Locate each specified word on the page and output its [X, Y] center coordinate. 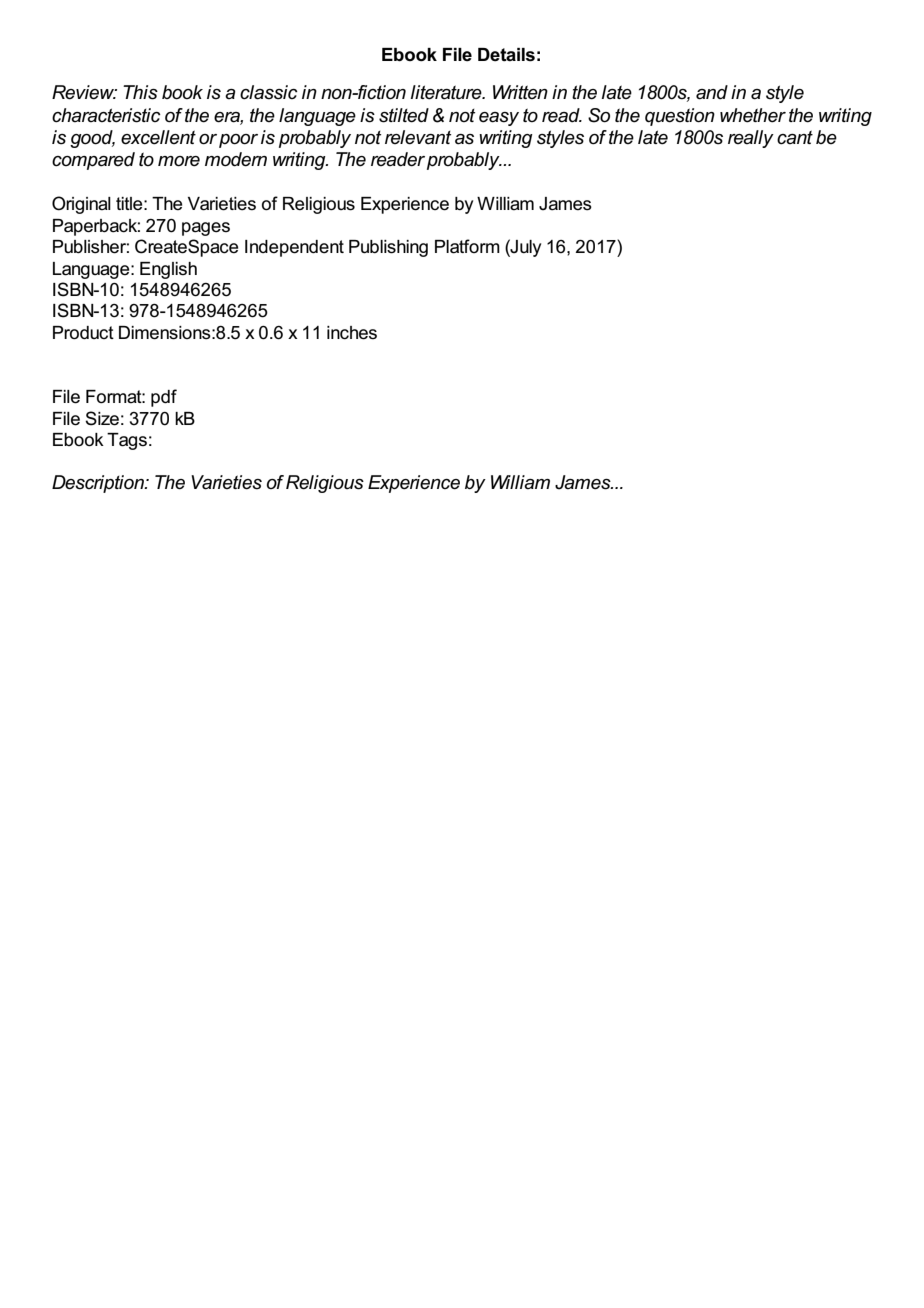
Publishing [388, 248]
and [712, 92]
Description [99, 484]
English [168, 270]
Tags [127, 441]
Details [506, 55]
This [140, 92]
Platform [467, 246]
